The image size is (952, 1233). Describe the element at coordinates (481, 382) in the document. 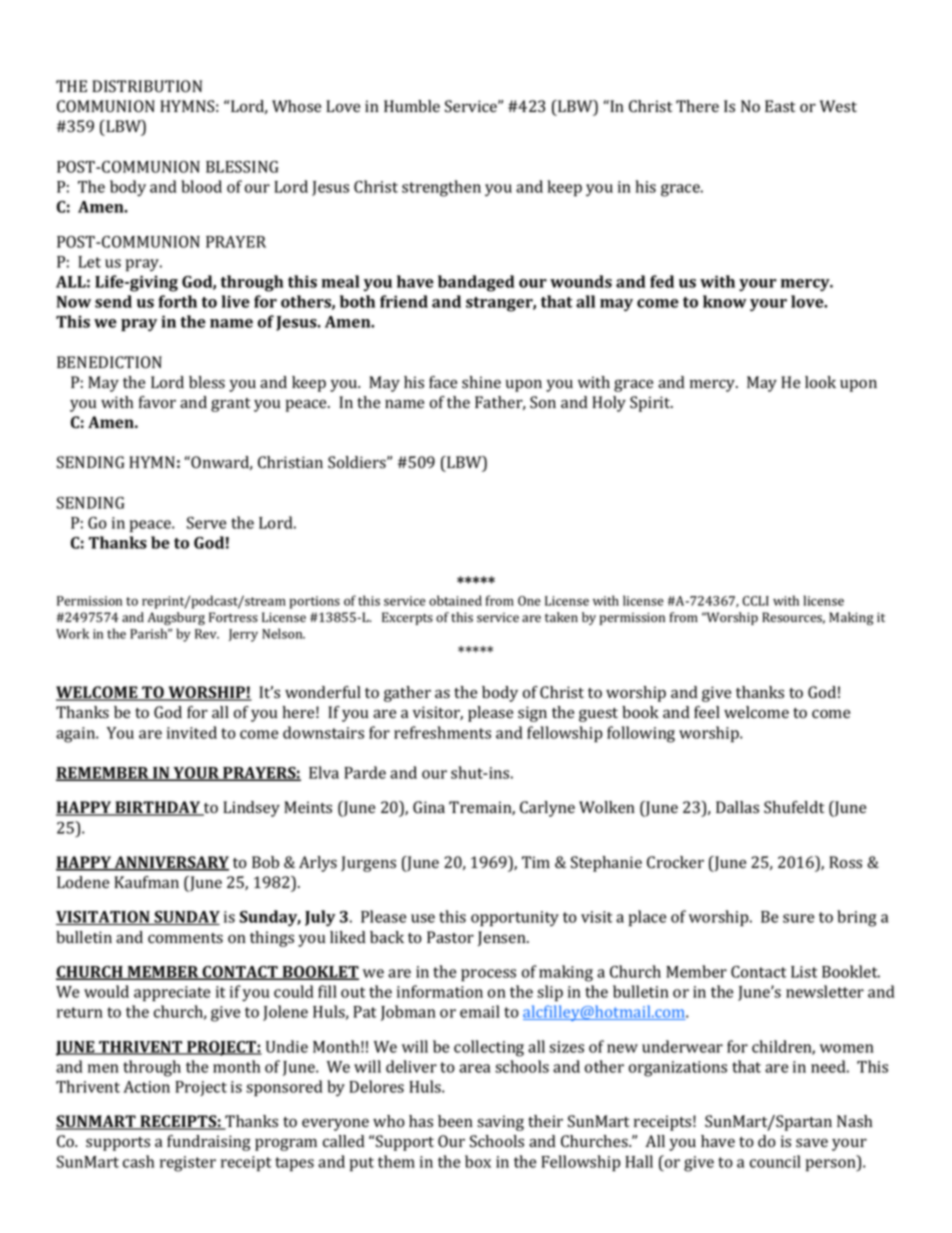

I see `shine` at that location.
